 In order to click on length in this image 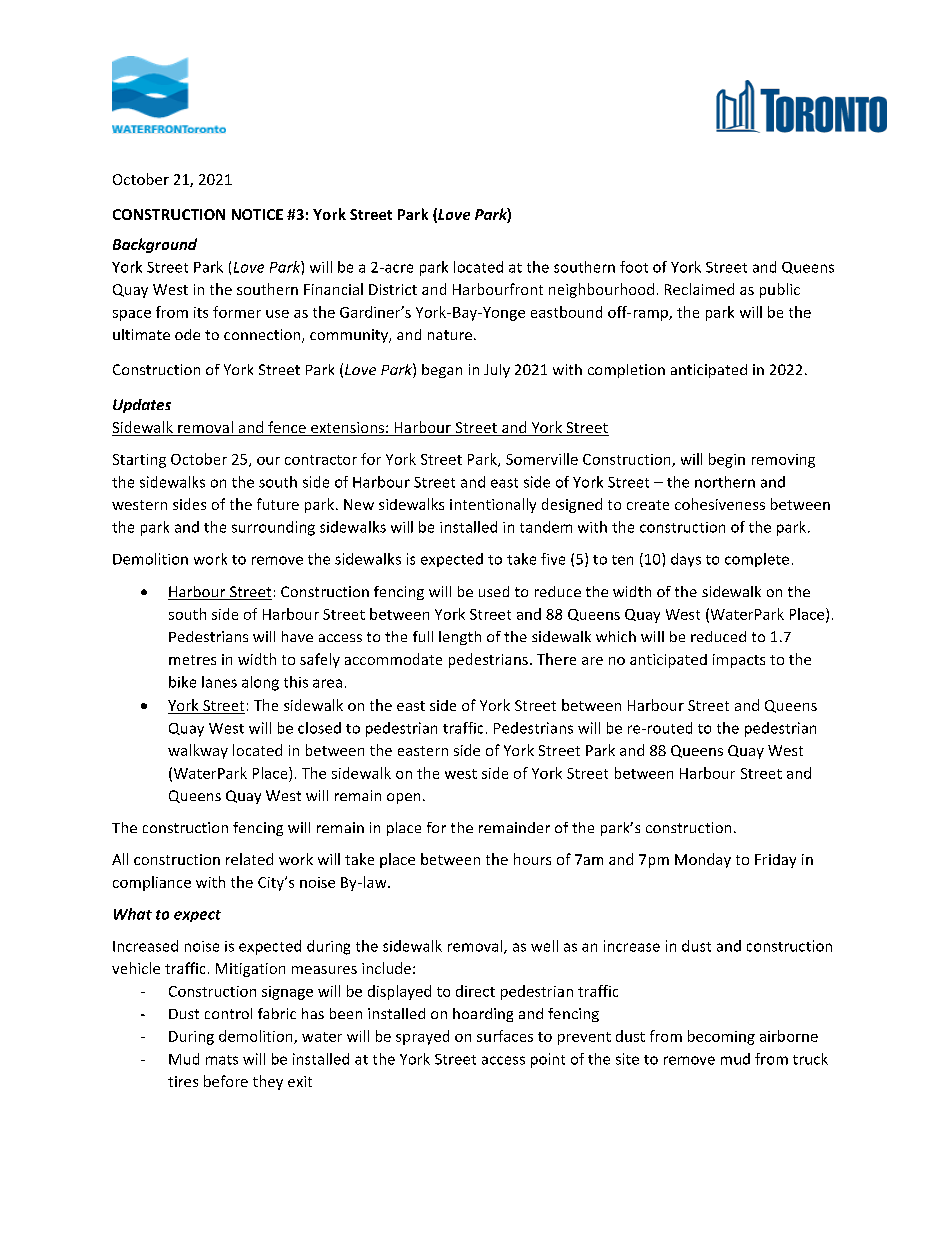, I will do `click(460, 638)`.
